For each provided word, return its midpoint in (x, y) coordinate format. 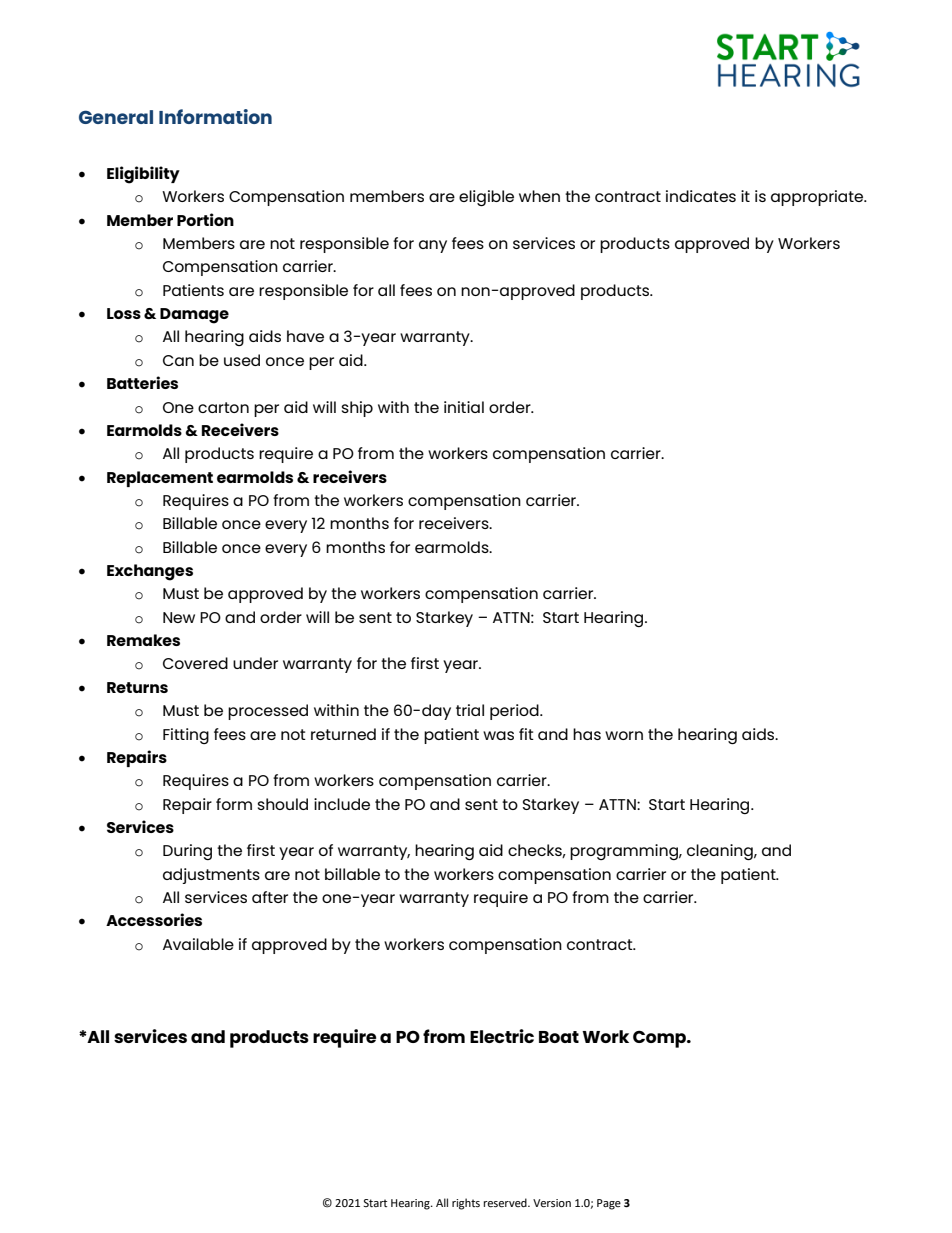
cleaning (721, 852)
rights (466, 1204)
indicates (701, 196)
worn (624, 735)
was (498, 735)
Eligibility (143, 175)
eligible (486, 198)
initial (464, 407)
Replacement (160, 479)
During (187, 852)
